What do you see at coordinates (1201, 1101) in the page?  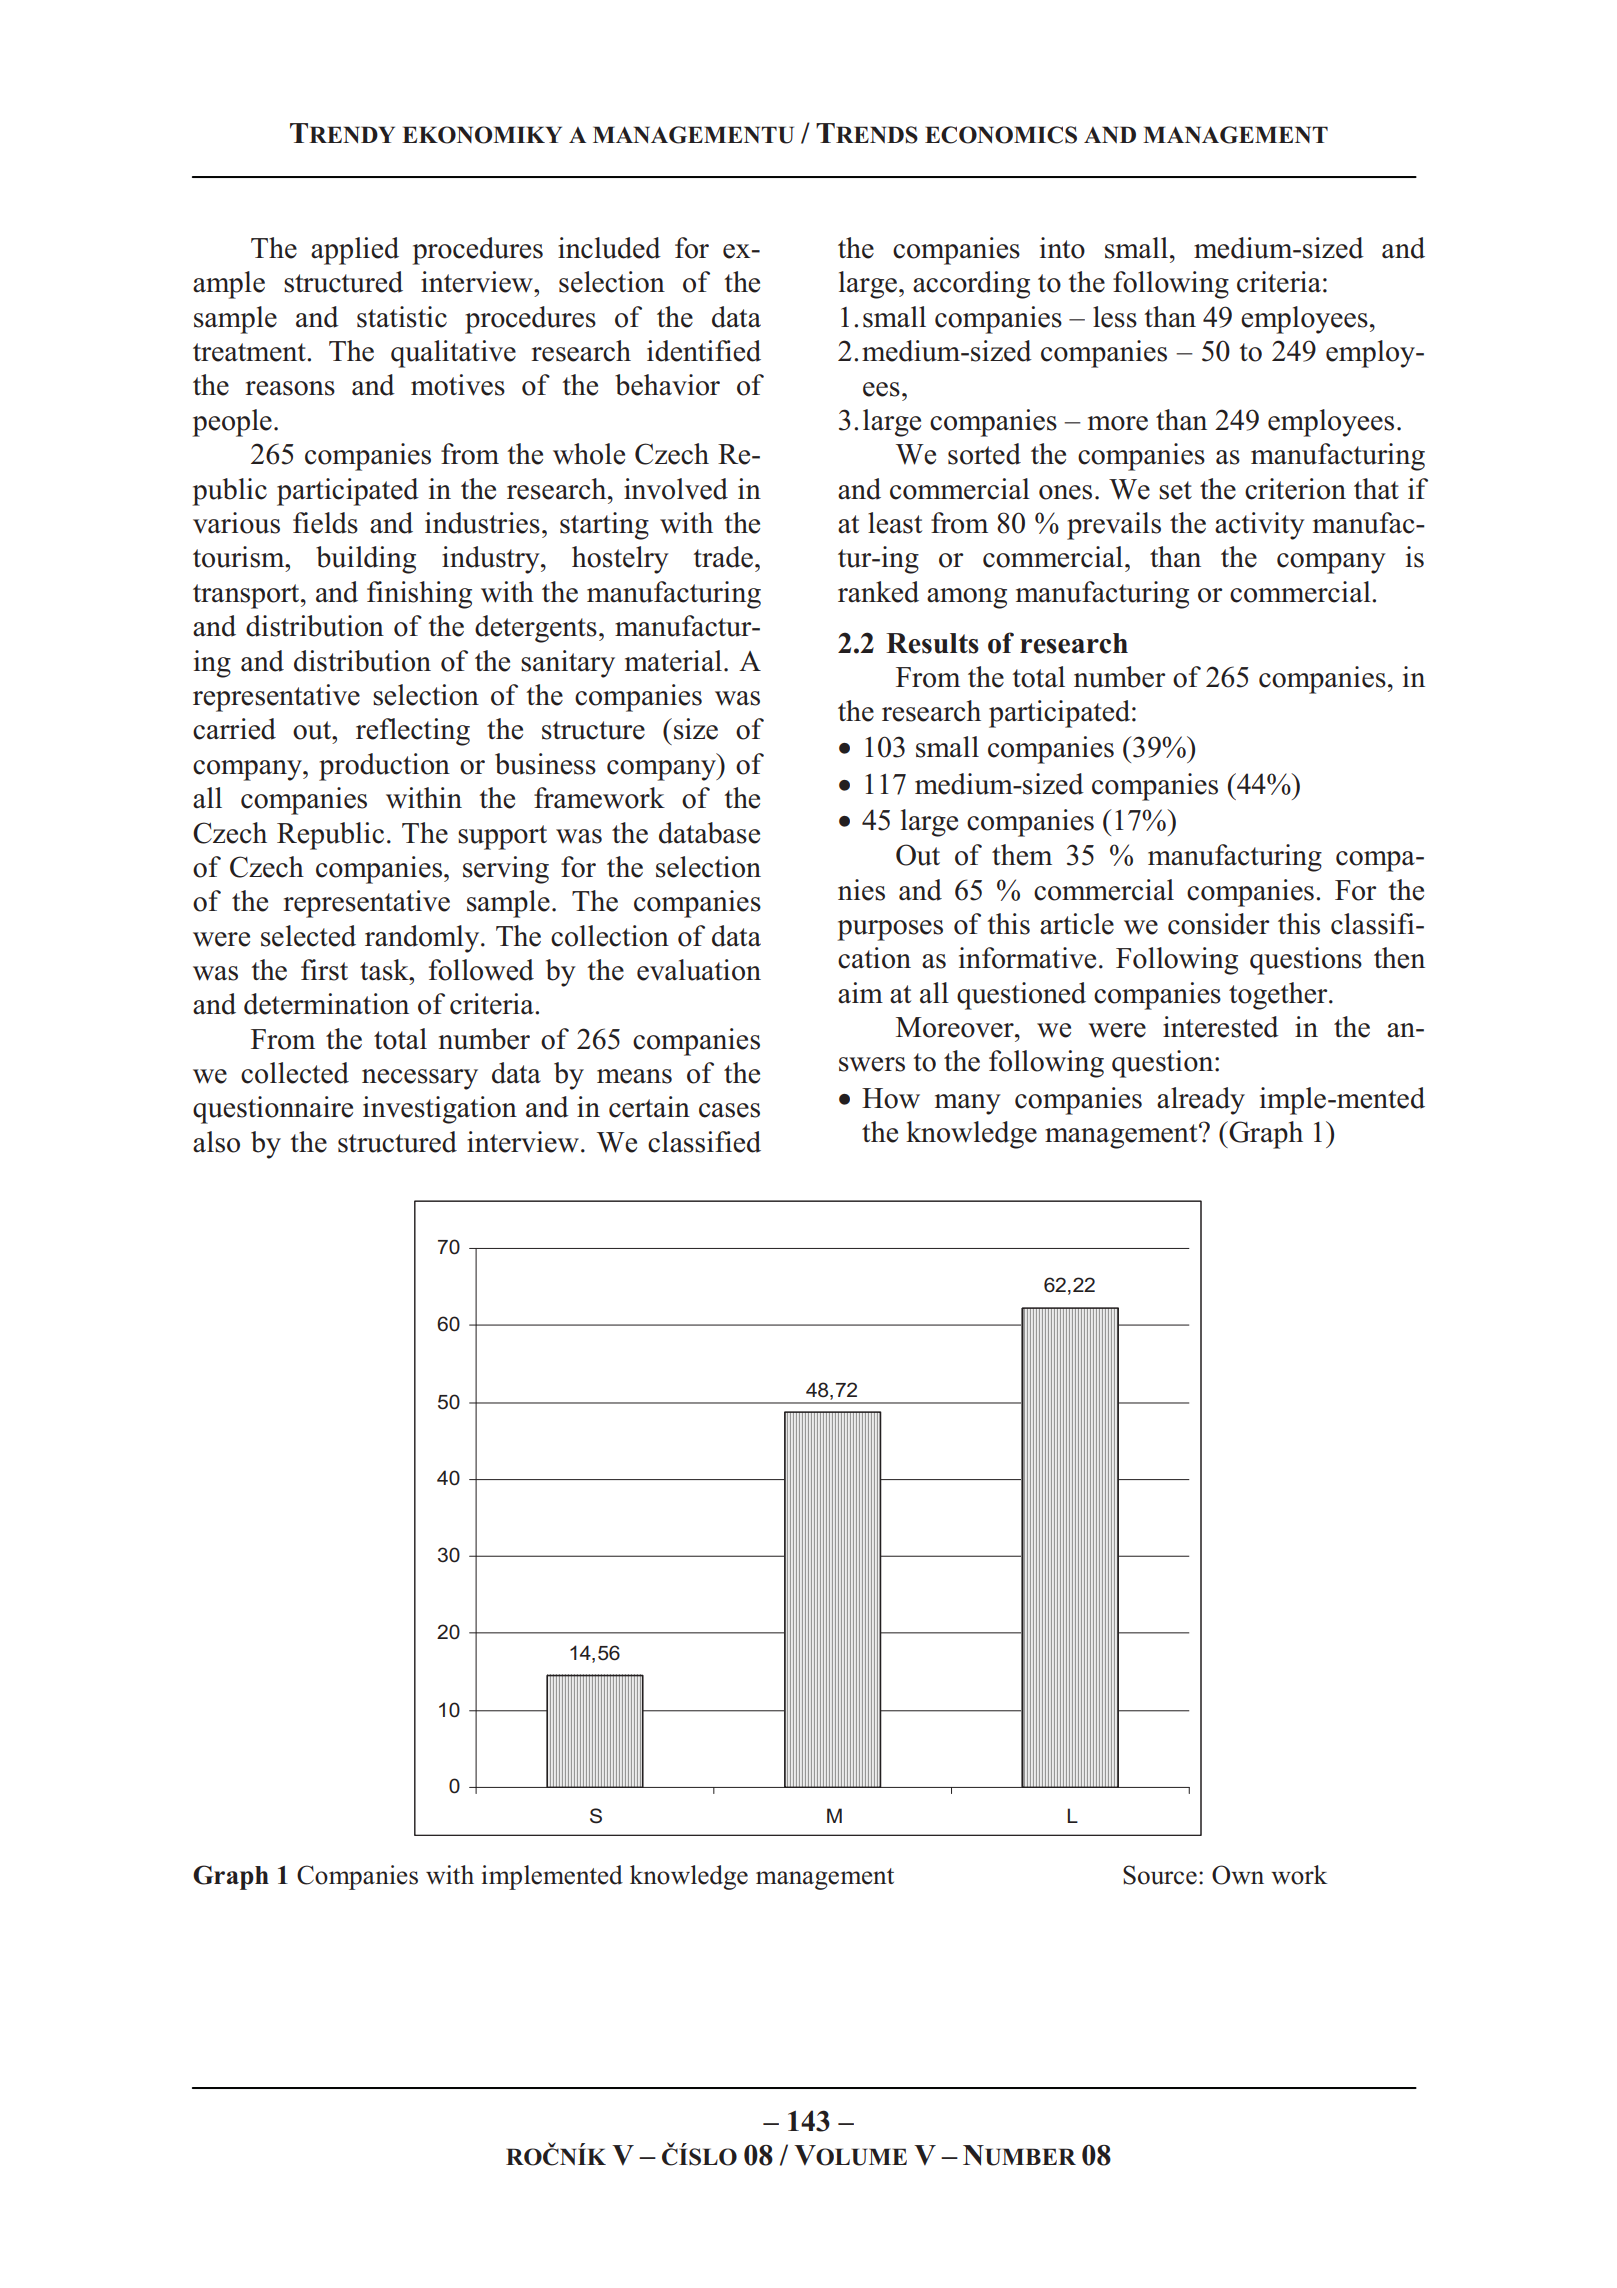 I see `already` at bounding box center [1201, 1101].
